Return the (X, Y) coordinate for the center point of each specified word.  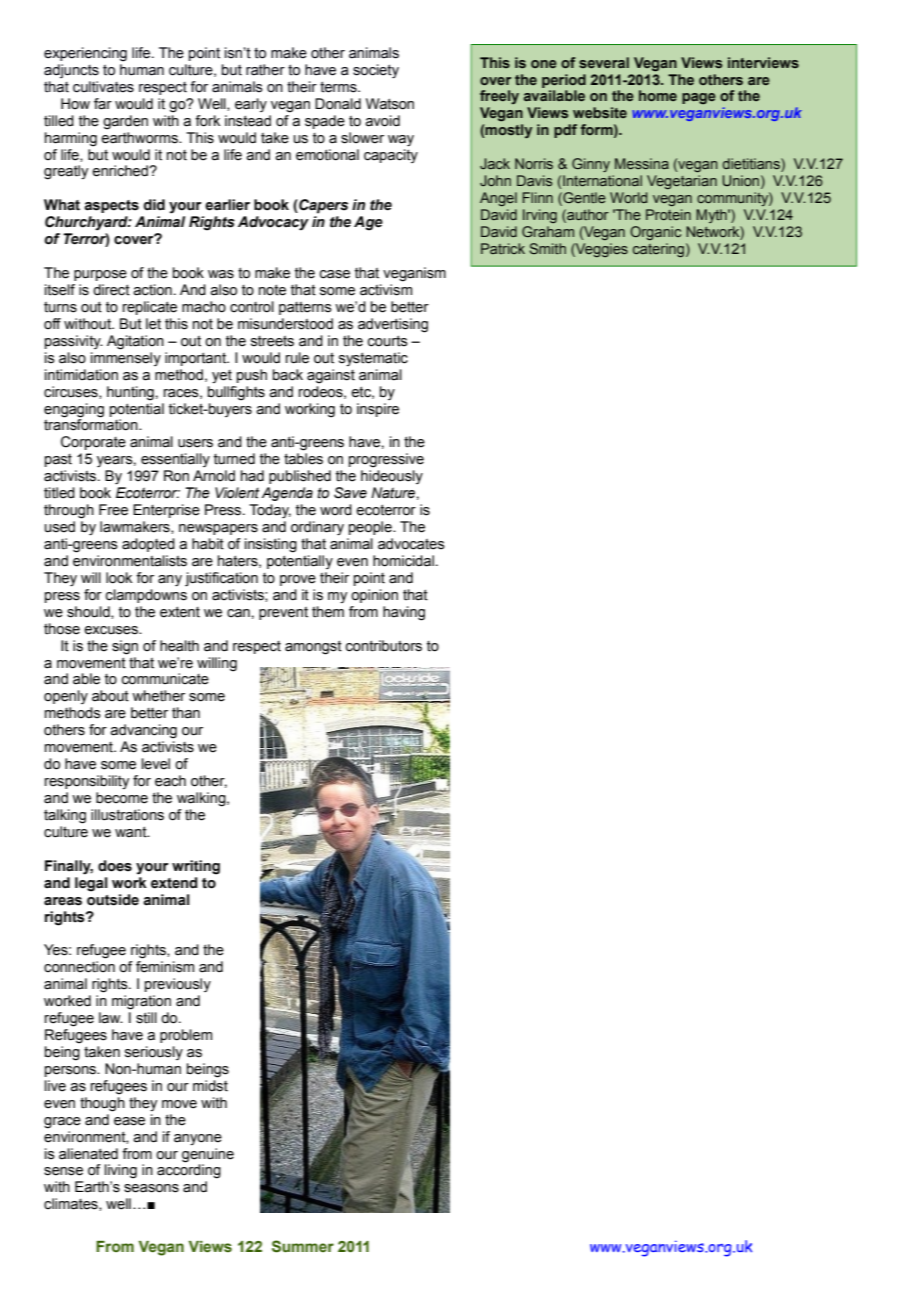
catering (658, 250)
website (600, 112)
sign (125, 647)
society (376, 71)
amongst (313, 647)
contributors (384, 646)
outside (113, 900)
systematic (373, 359)
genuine (208, 1155)
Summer (303, 1246)
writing (196, 867)
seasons (151, 1188)
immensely (126, 359)
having (404, 613)
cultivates (103, 87)
